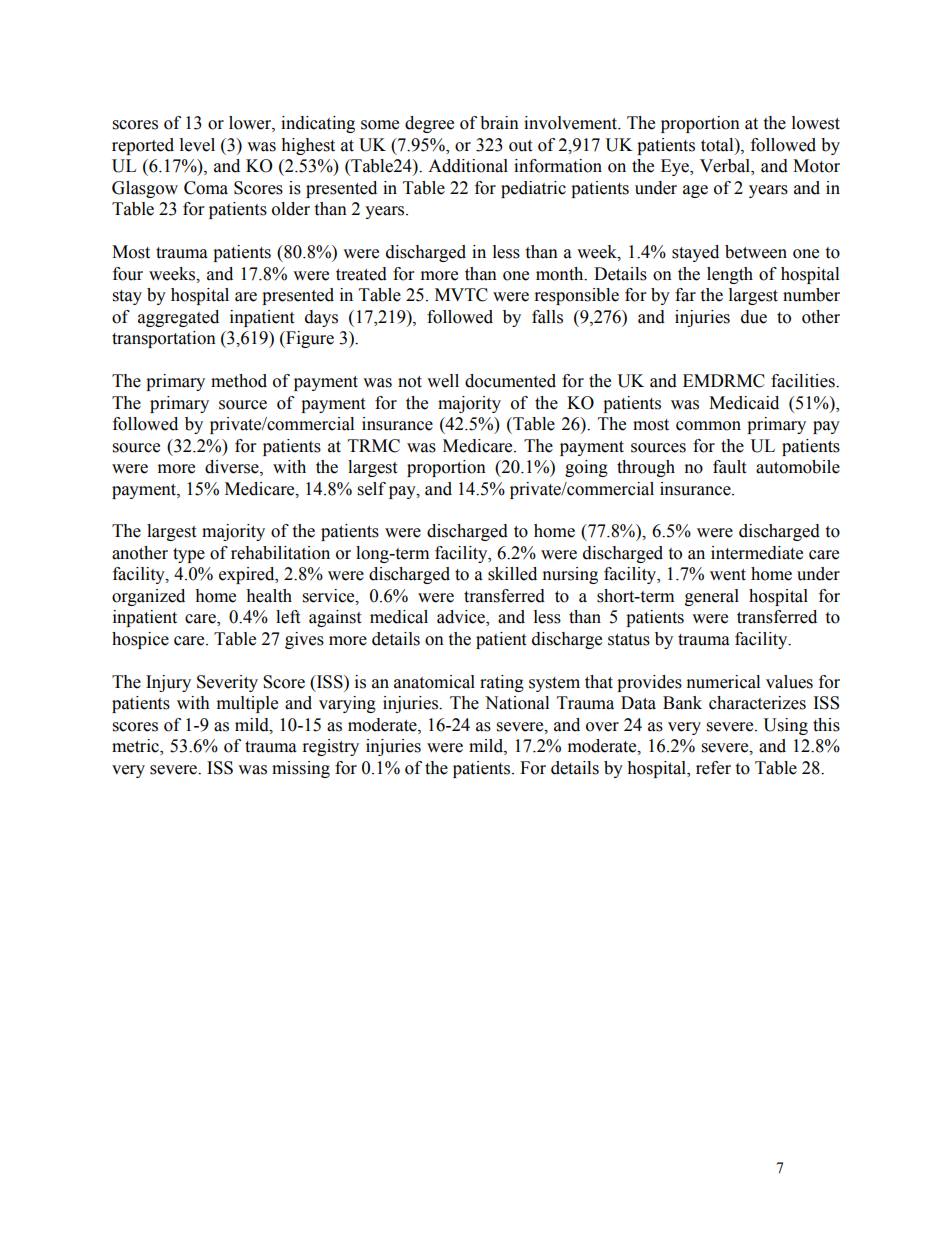  I want to click on total, so click(718, 145).
